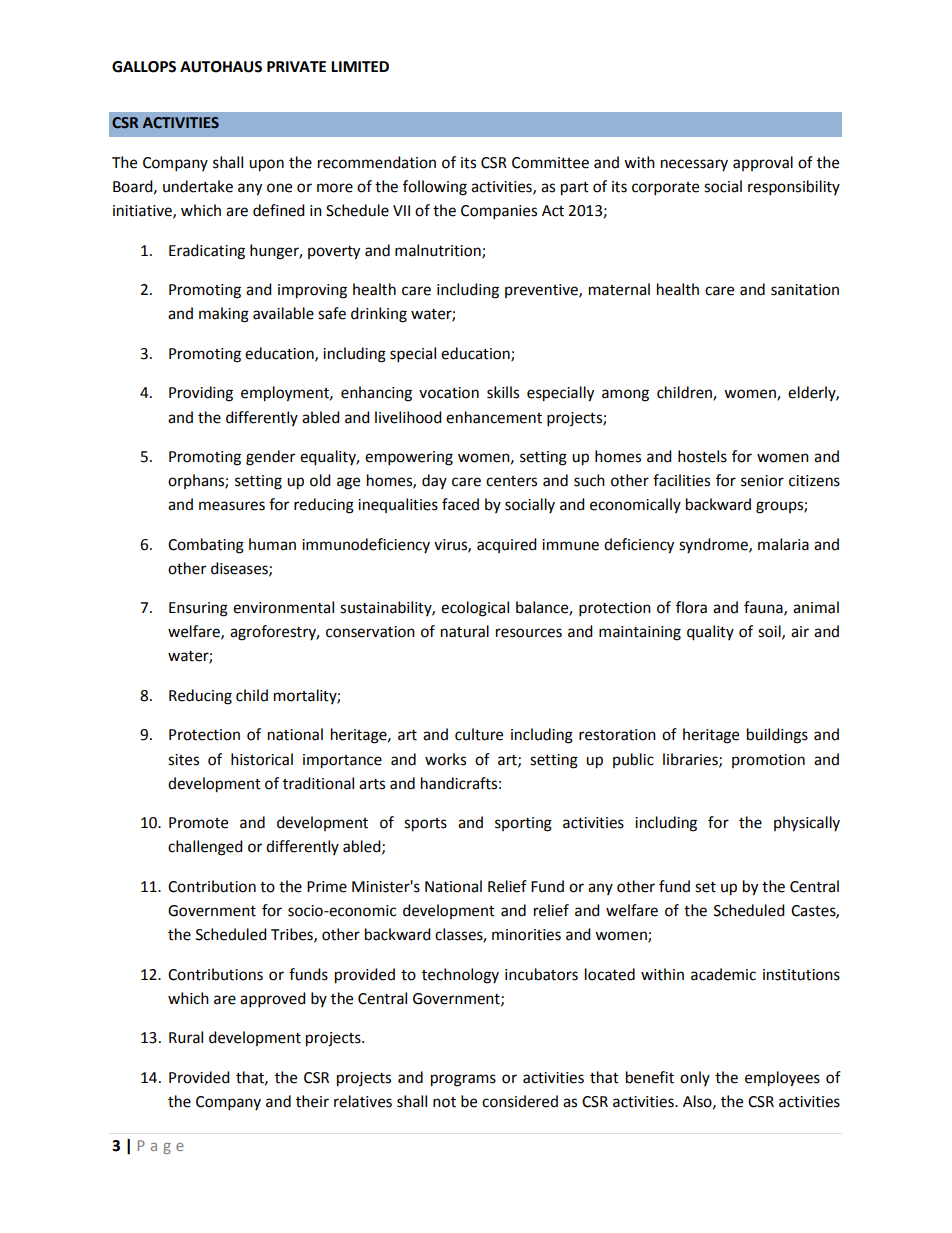 This screenshot has width=952, height=1233. Describe the element at coordinates (503, 392) in the screenshot. I see `skills` at that location.
